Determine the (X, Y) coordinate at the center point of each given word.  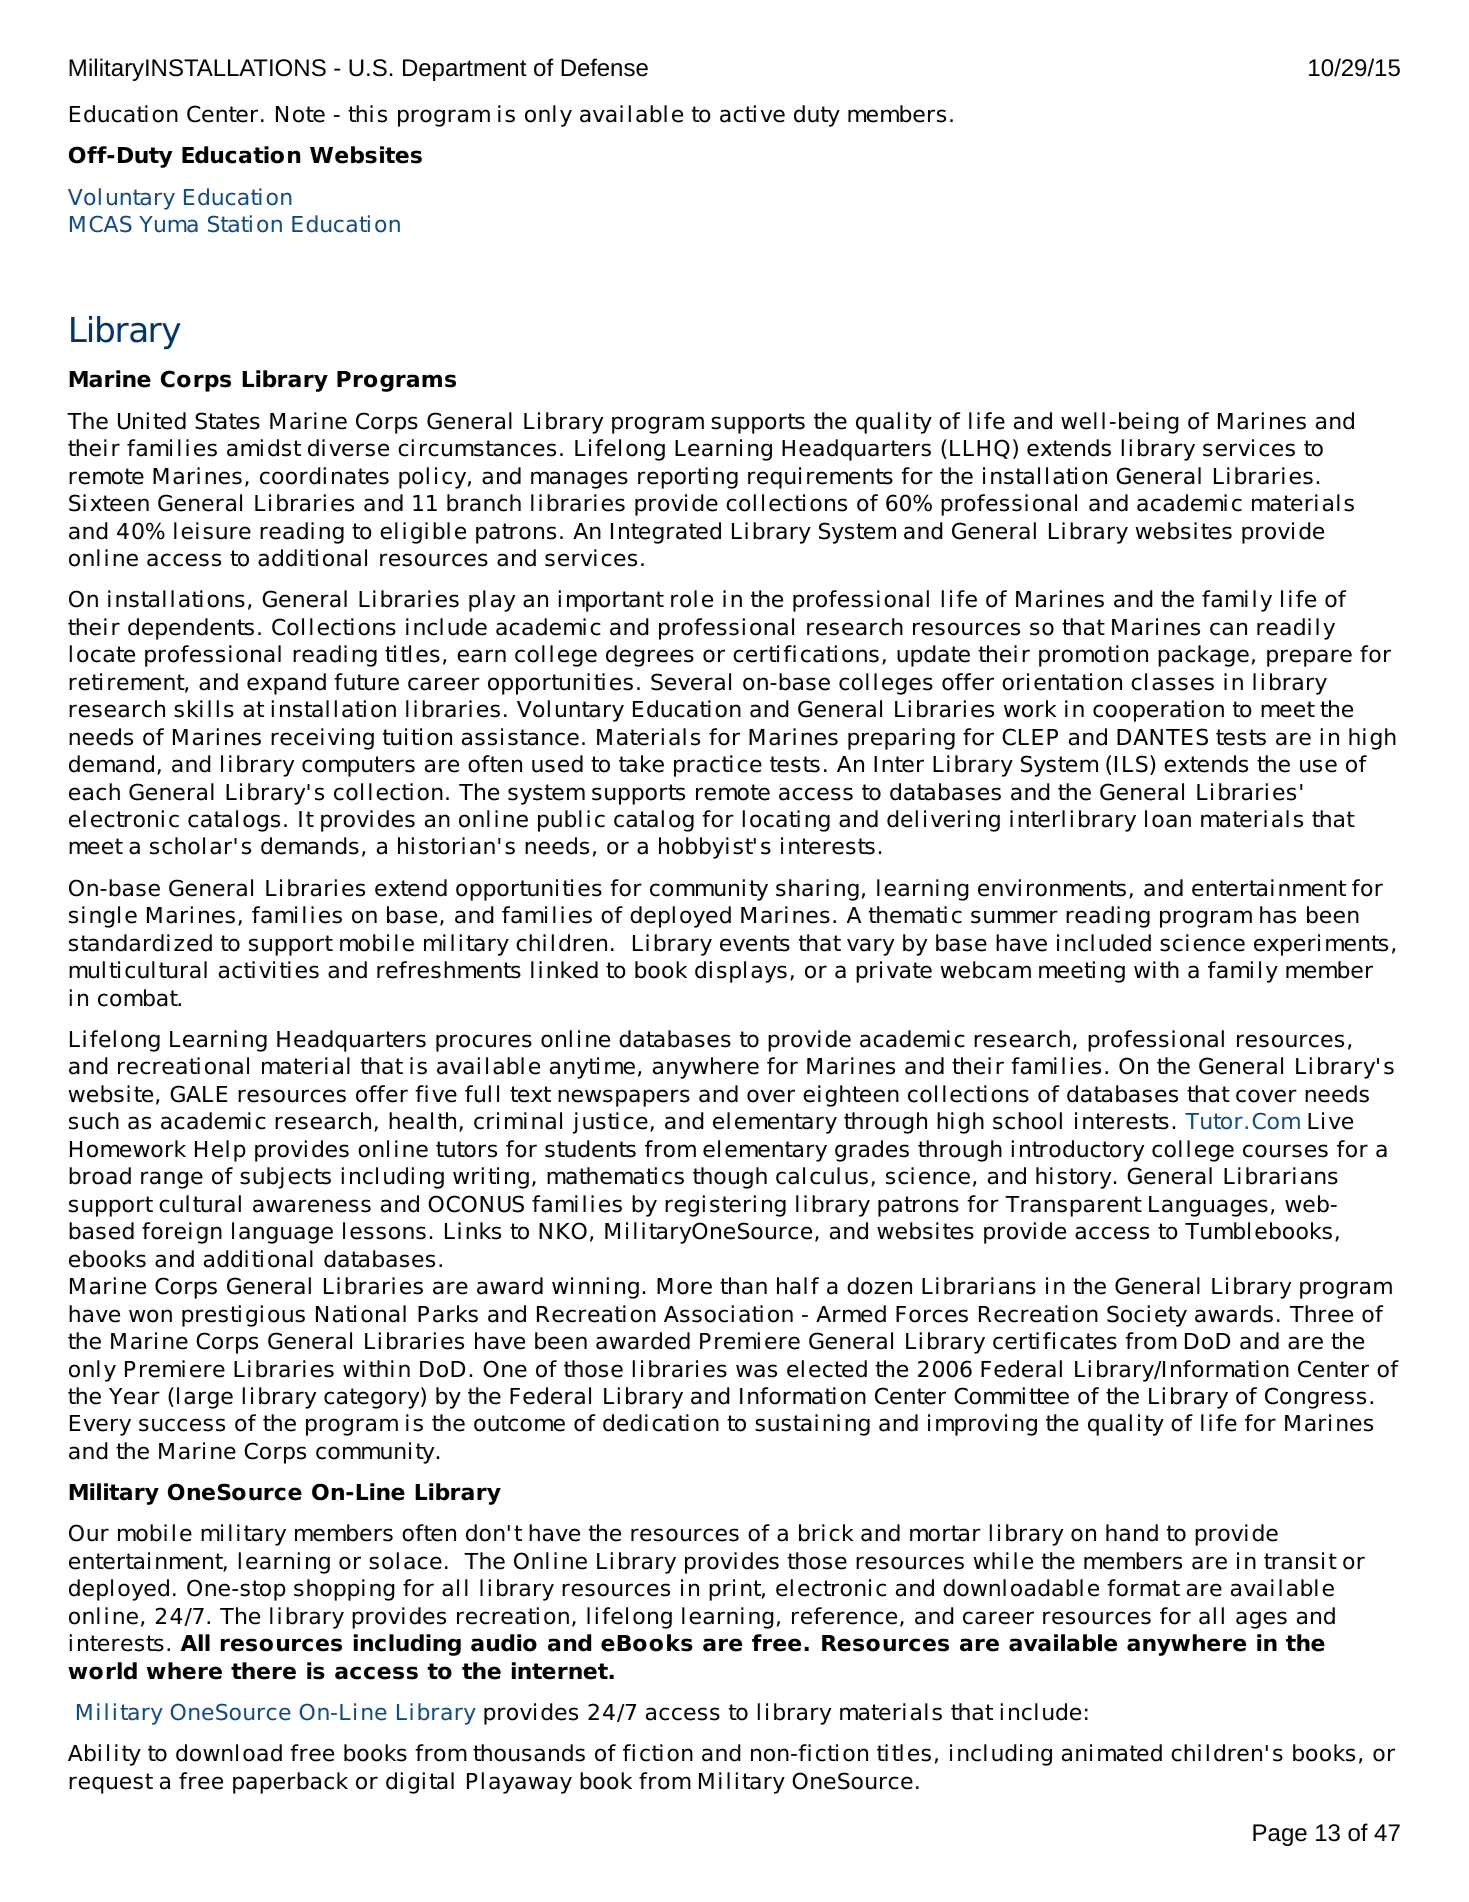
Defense (604, 67)
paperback (290, 1783)
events (755, 943)
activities (269, 970)
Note (300, 114)
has (1278, 915)
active (752, 114)
